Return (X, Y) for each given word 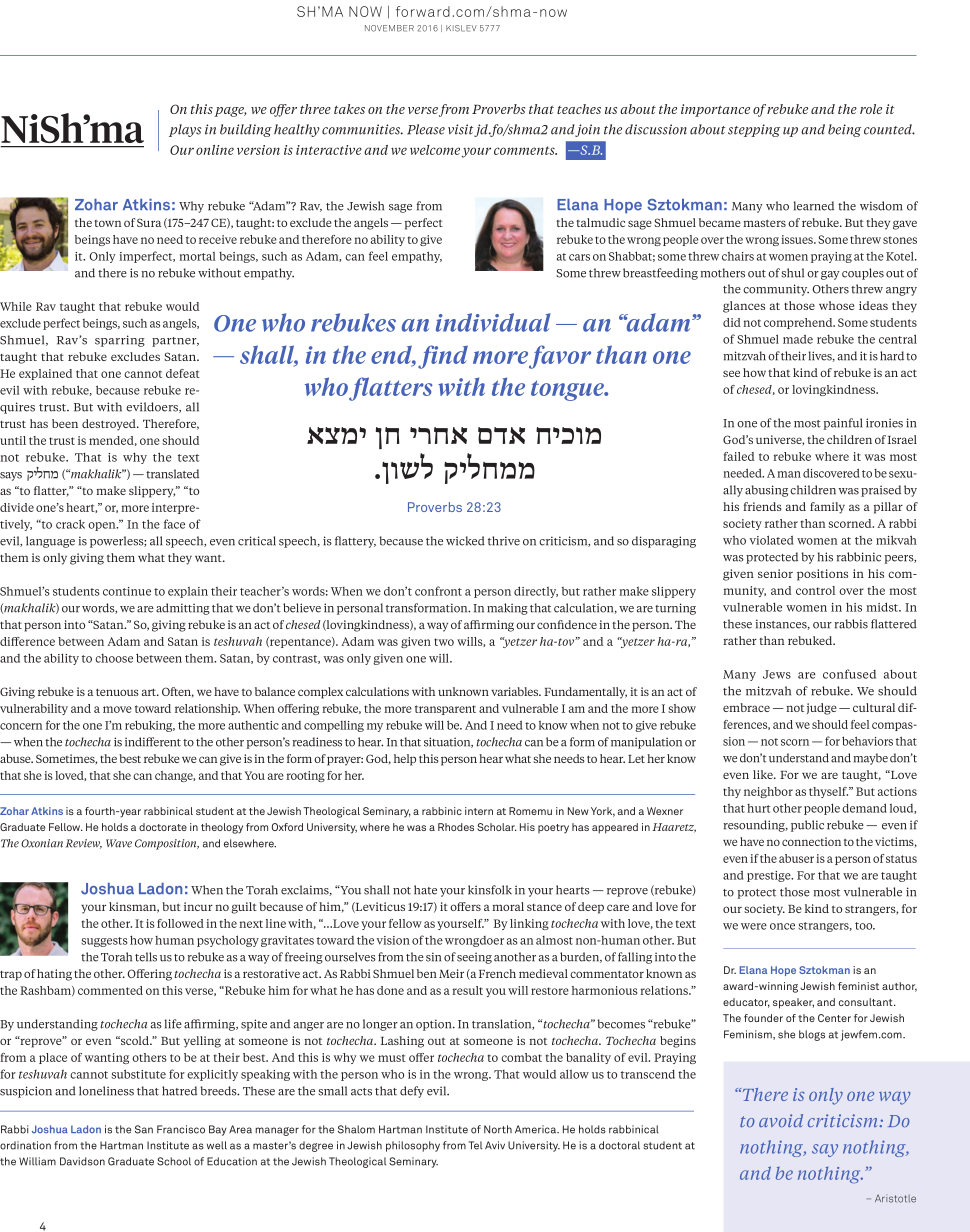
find (443, 357)
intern (479, 811)
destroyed (110, 425)
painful (843, 424)
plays (185, 130)
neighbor (768, 792)
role (871, 109)
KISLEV (461, 28)
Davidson (82, 1161)
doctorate (163, 827)
